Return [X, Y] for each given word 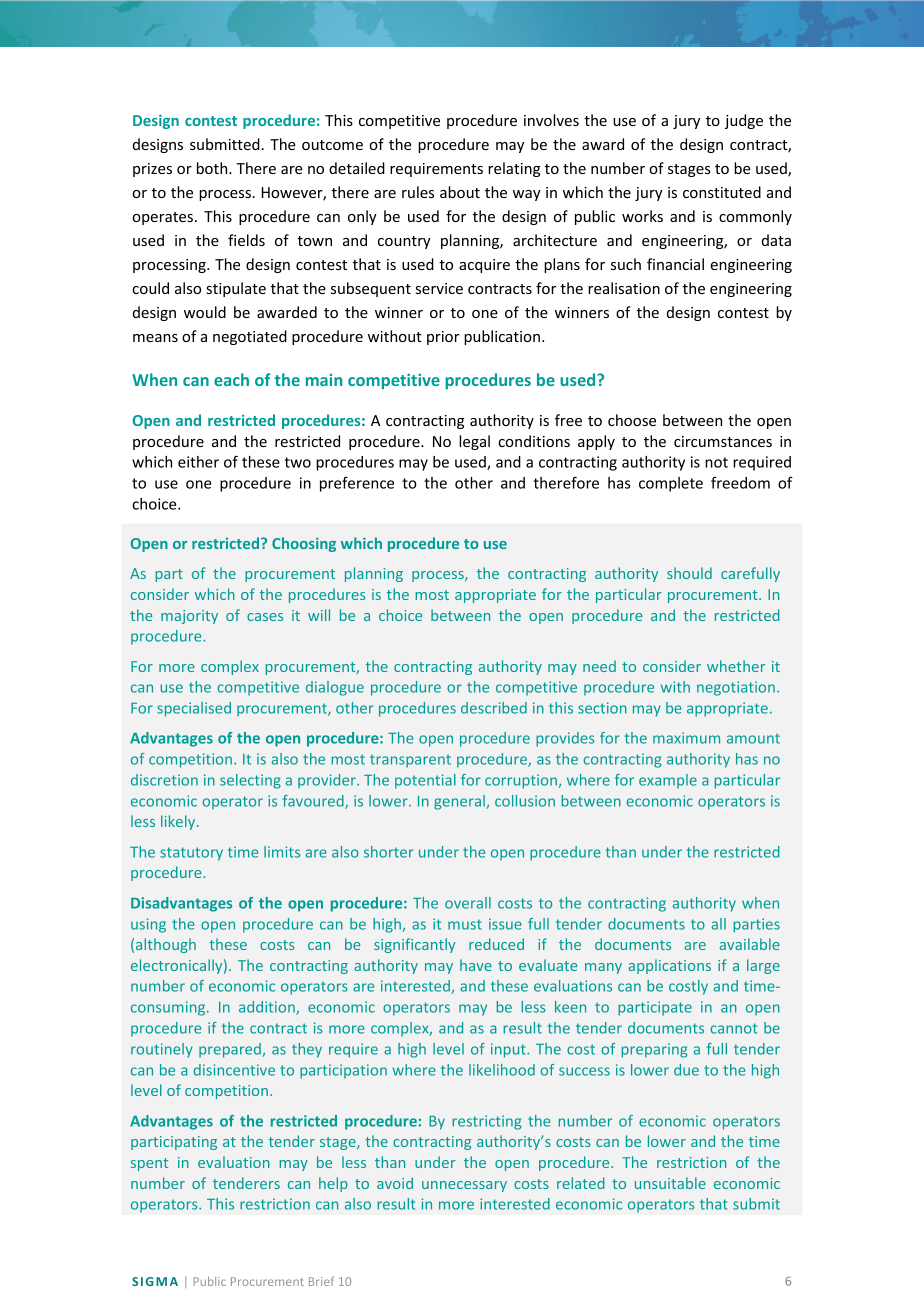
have [476, 965]
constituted [722, 192]
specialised [194, 709]
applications [670, 966]
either [198, 462]
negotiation [736, 688]
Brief [321, 1281]
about [460, 192]
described [494, 708]
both [213, 168]
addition [268, 1008]
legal [474, 442]
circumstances [723, 441]
